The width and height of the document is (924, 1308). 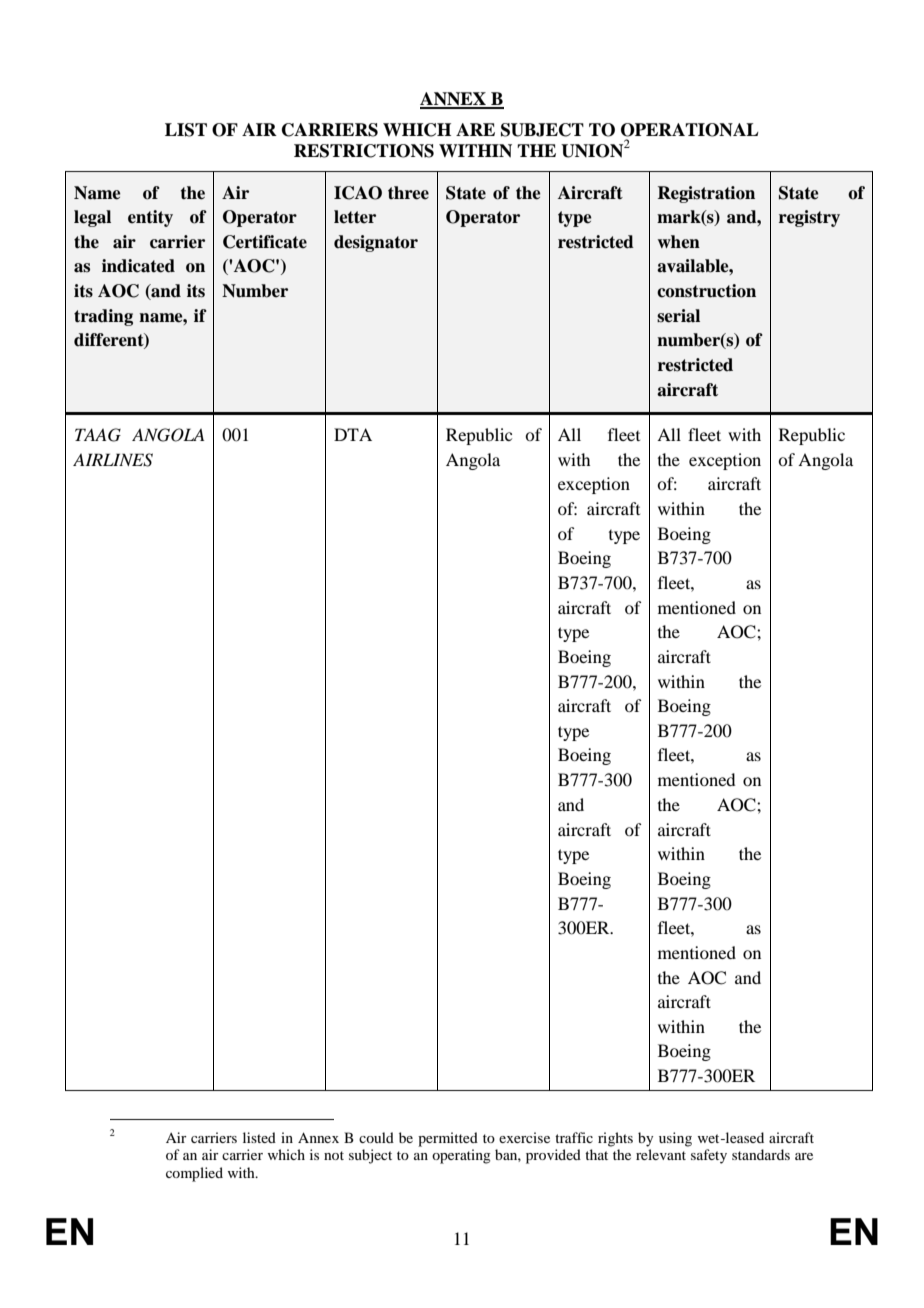 What do you see at coordinates (194, 1174) in the document?
I see `complied` at bounding box center [194, 1174].
